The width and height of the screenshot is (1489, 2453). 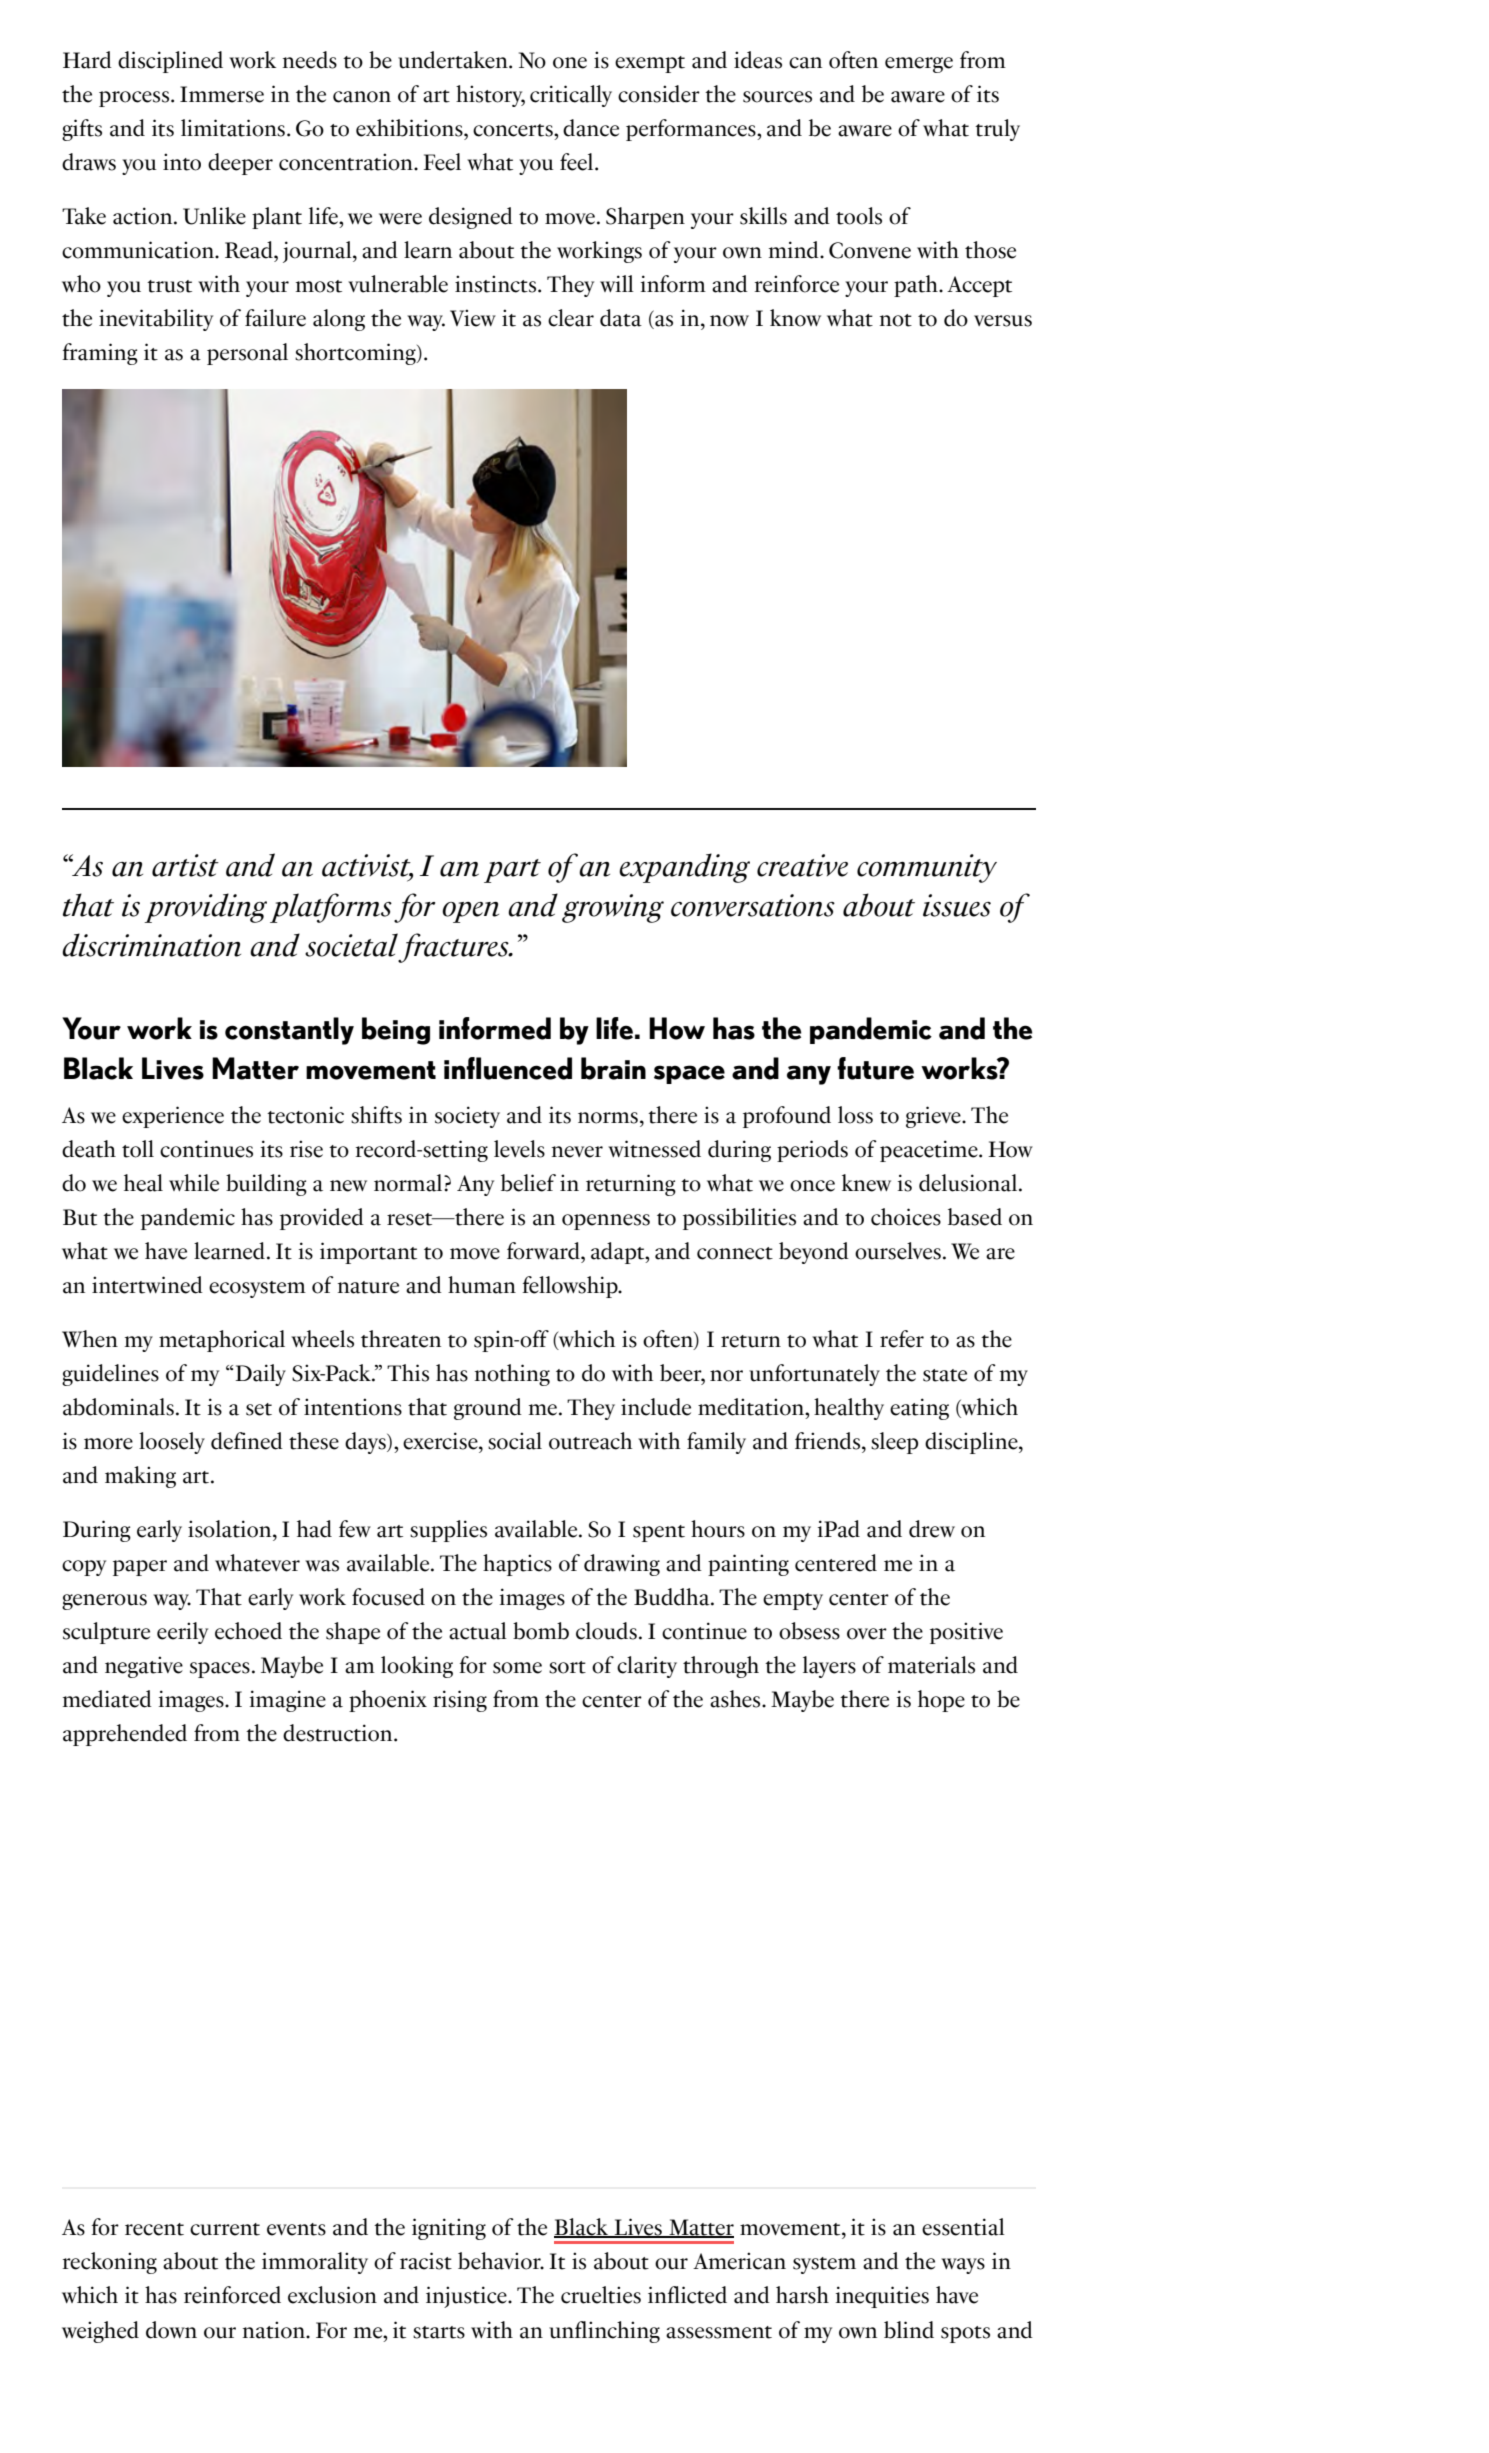 I want to click on influenced, so click(x=508, y=1068).
